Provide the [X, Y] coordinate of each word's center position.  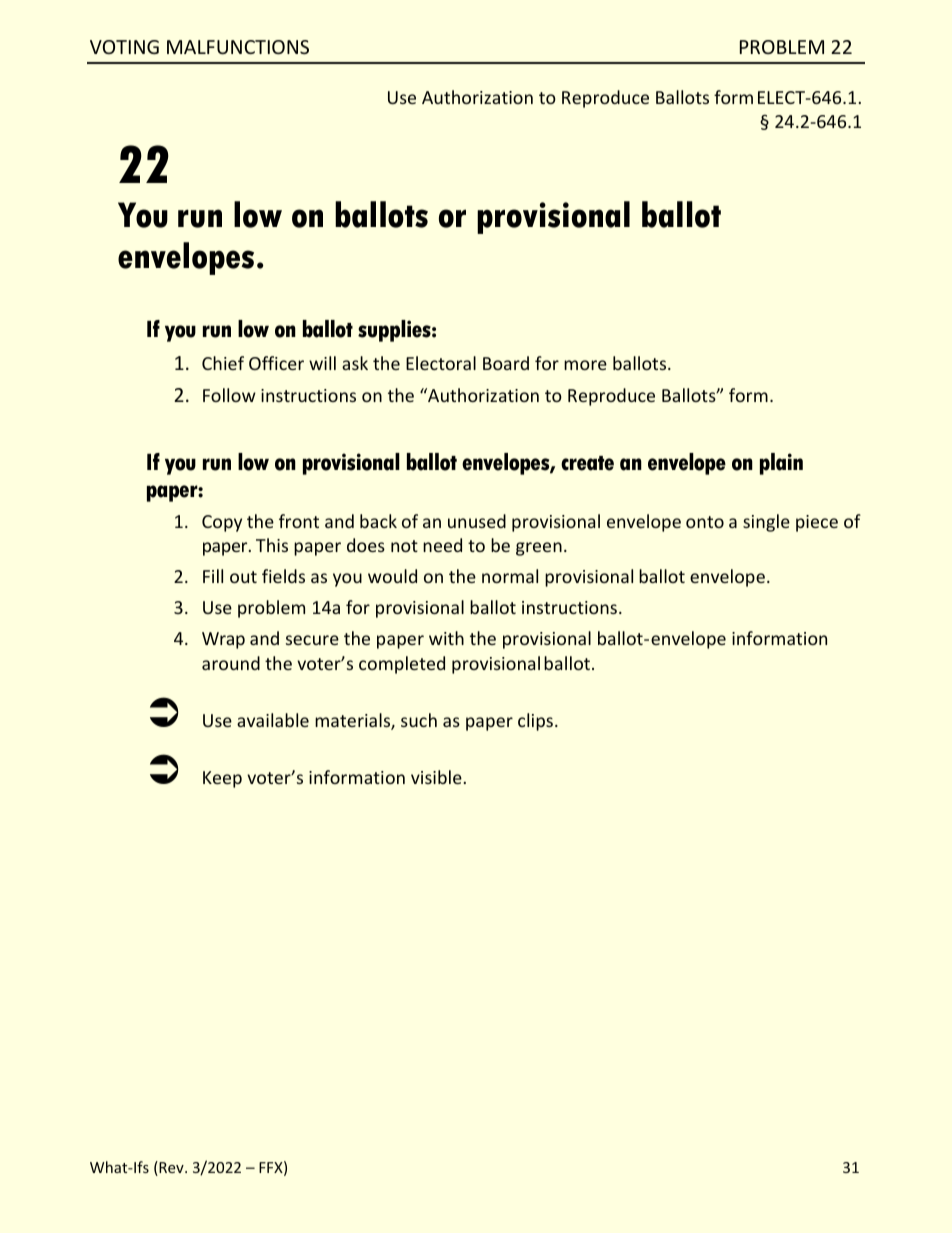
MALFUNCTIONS [238, 47]
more [585, 365]
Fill [213, 576]
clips [537, 722]
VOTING [124, 47]
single [766, 523]
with [446, 638]
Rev [171, 1168]
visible [436, 777]
